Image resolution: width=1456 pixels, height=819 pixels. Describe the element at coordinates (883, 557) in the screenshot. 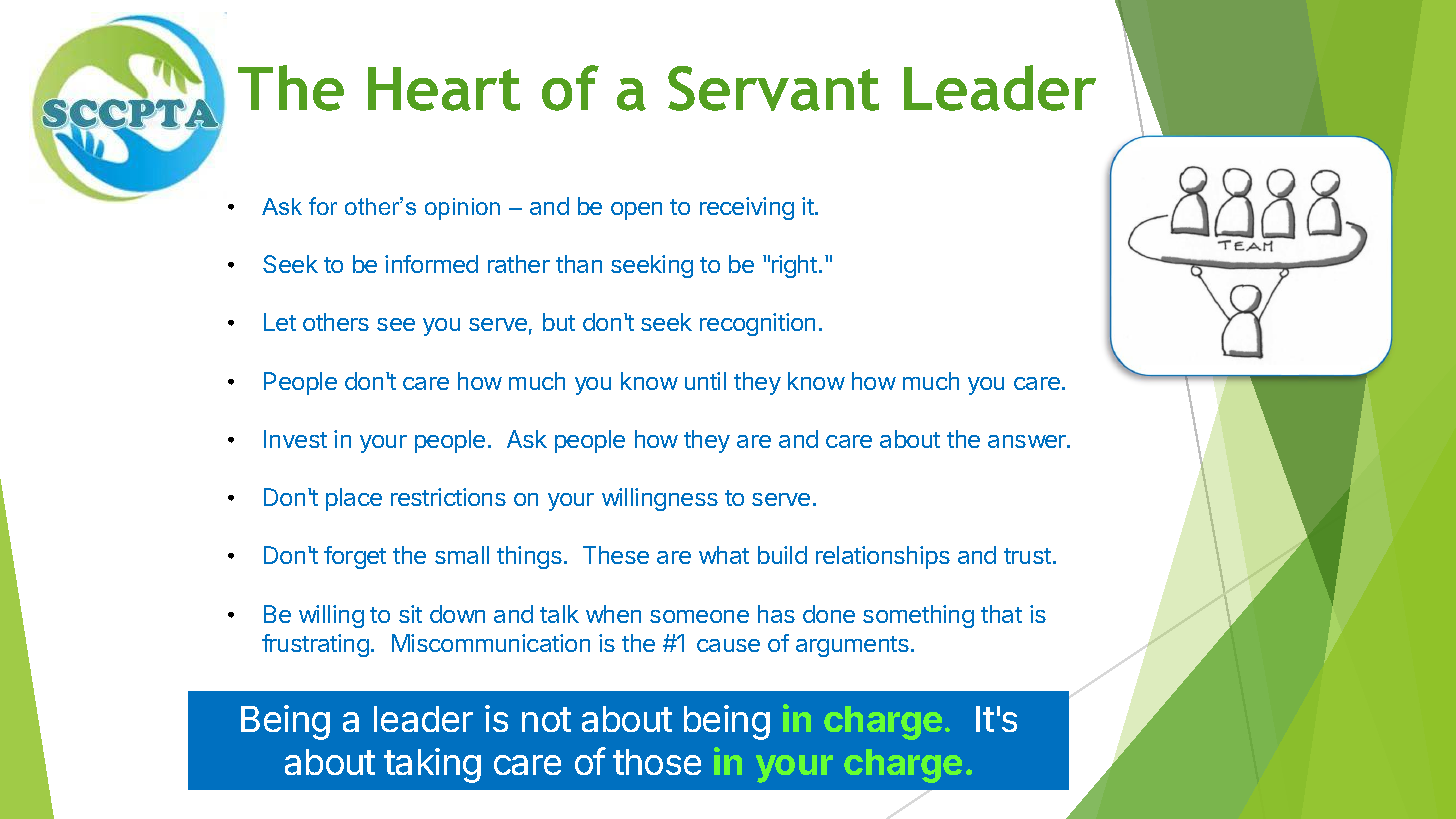

I see `relationships` at that location.
